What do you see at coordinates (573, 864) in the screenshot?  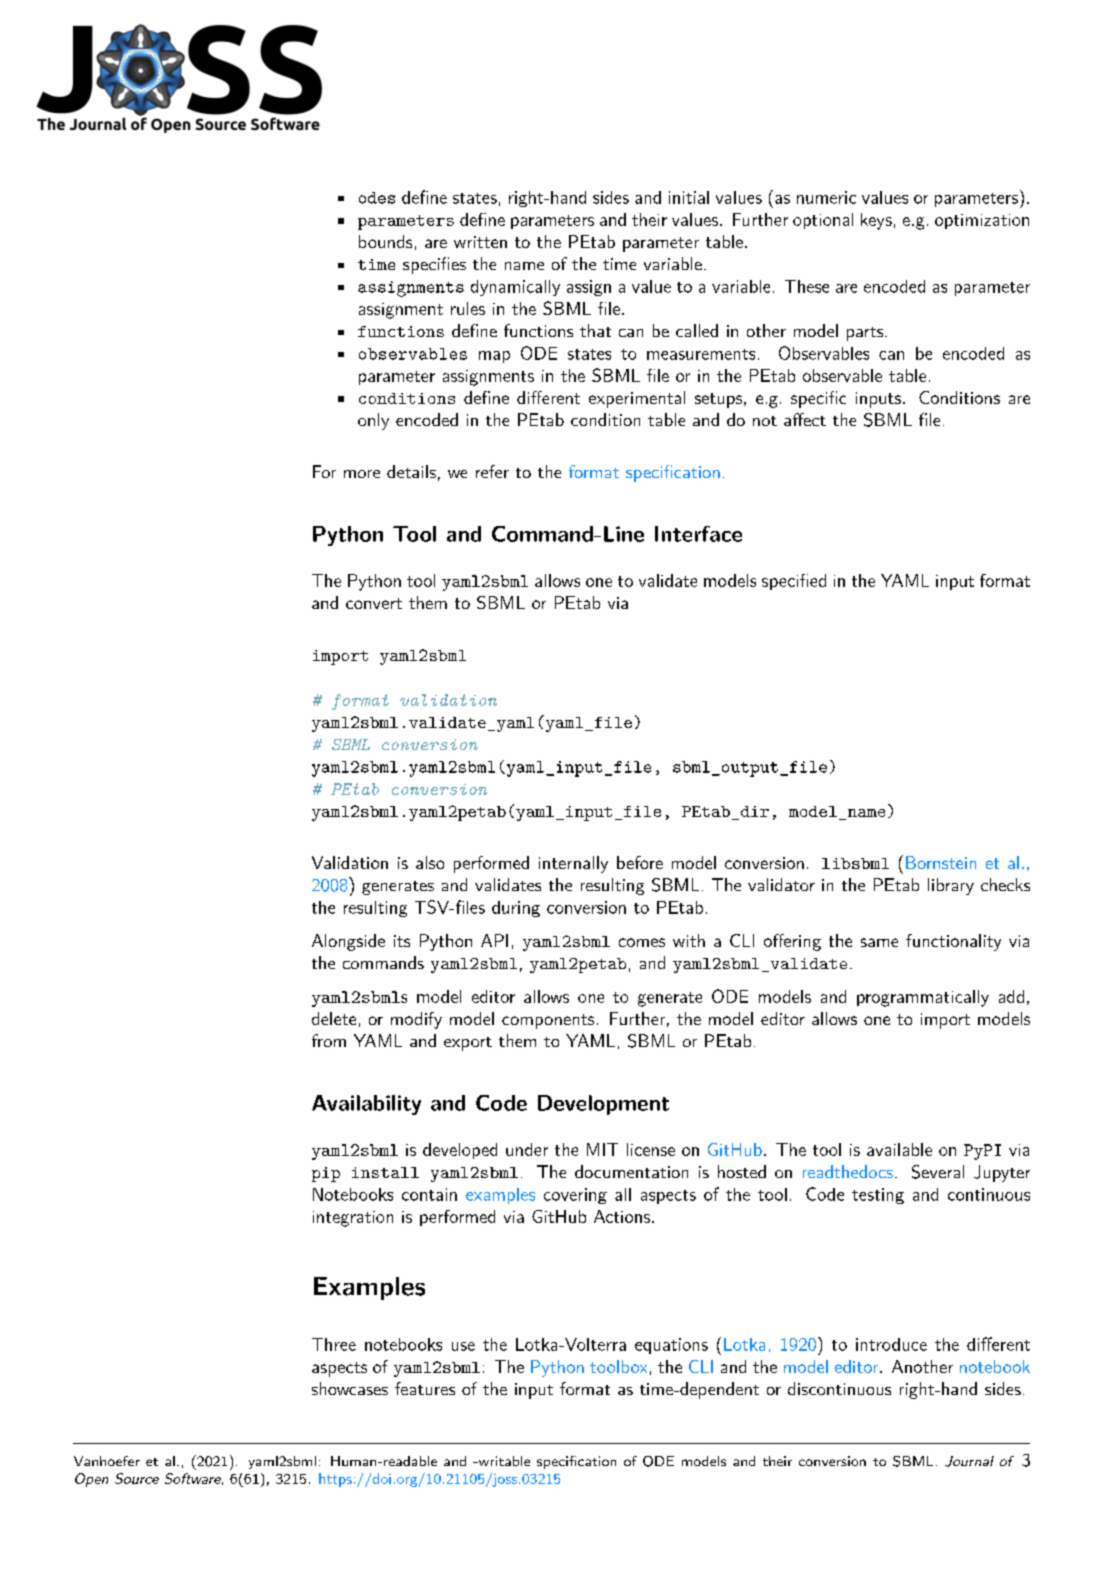 I see `internally` at bounding box center [573, 864].
